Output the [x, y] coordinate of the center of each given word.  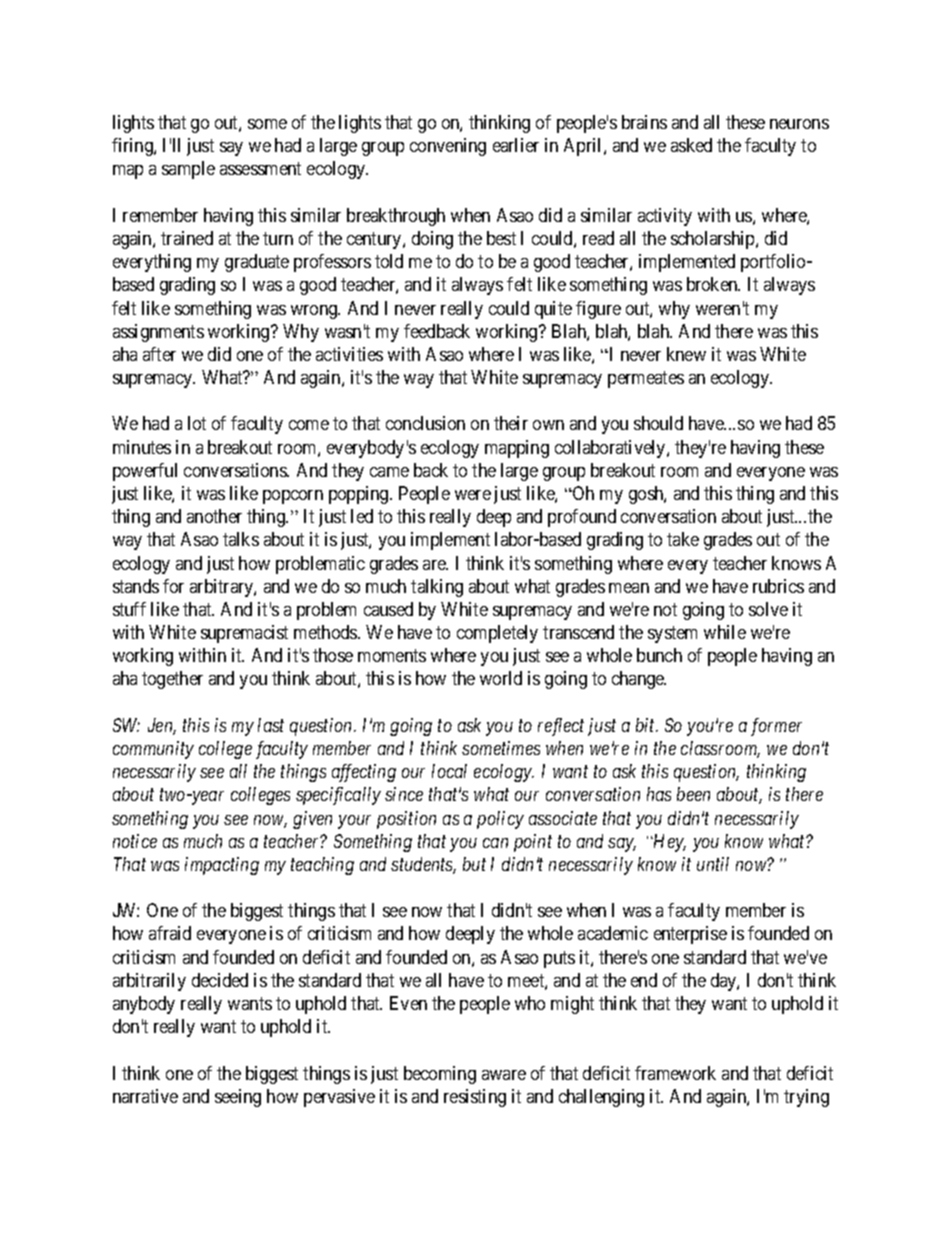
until [713, 864]
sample [188, 170]
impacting [222, 866]
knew [686, 354]
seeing [238, 1098]
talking [437, 588]
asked [691, 145]
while [725, 632]
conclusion [425, 423]
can [495, 843]
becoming [440, 1075]
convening [448, 147]
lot [197, 423]
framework [675, 1073]
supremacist [244, 634]
